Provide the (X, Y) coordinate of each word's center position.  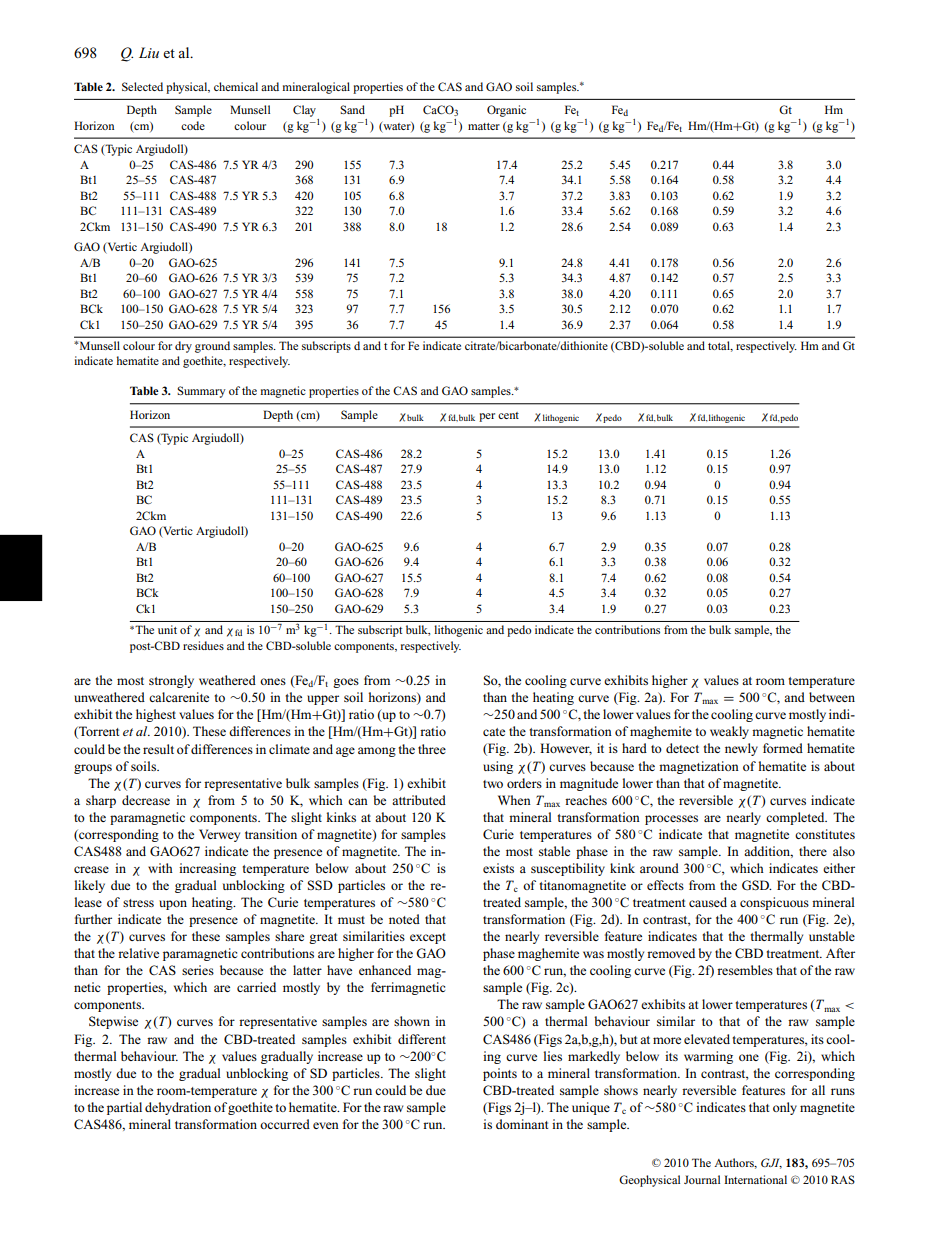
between (832, 697)
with (160, 868)
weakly (729, 732)
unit (167, 629)
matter (484, 126)
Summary (201, 392)
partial (124, 1108)
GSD (757, 885)
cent (508, 415)
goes (346, 683)
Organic (506, 111)
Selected (142, 86)
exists (498, 868)
